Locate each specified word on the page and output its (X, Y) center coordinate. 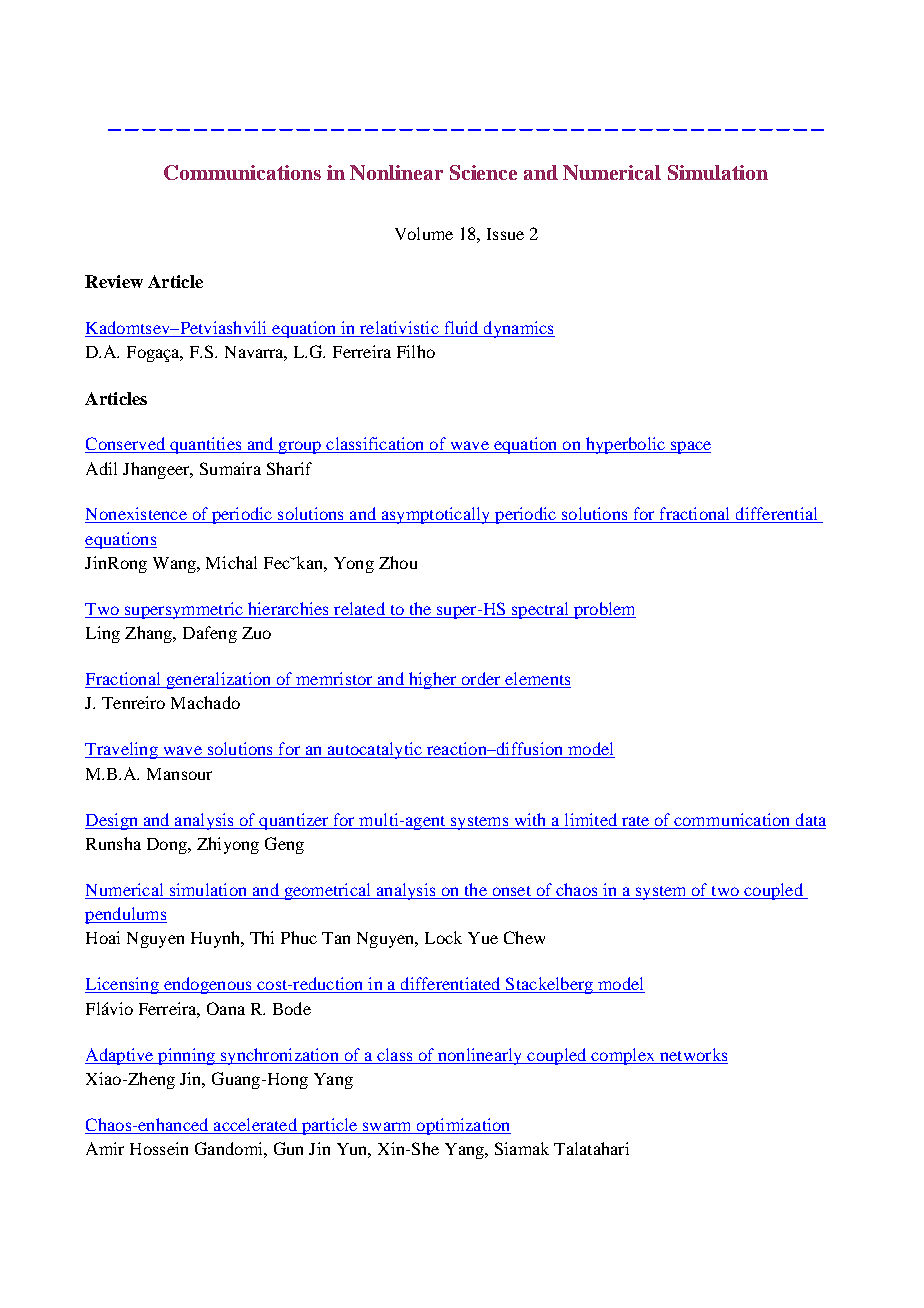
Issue (505, 234)
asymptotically (436, 515)
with (530, 819)
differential (776, 515)
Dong (168, 846)
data (811, 819)
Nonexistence (137, 515)
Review (114, 281)
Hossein (159, 1148)
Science (483, 172)
